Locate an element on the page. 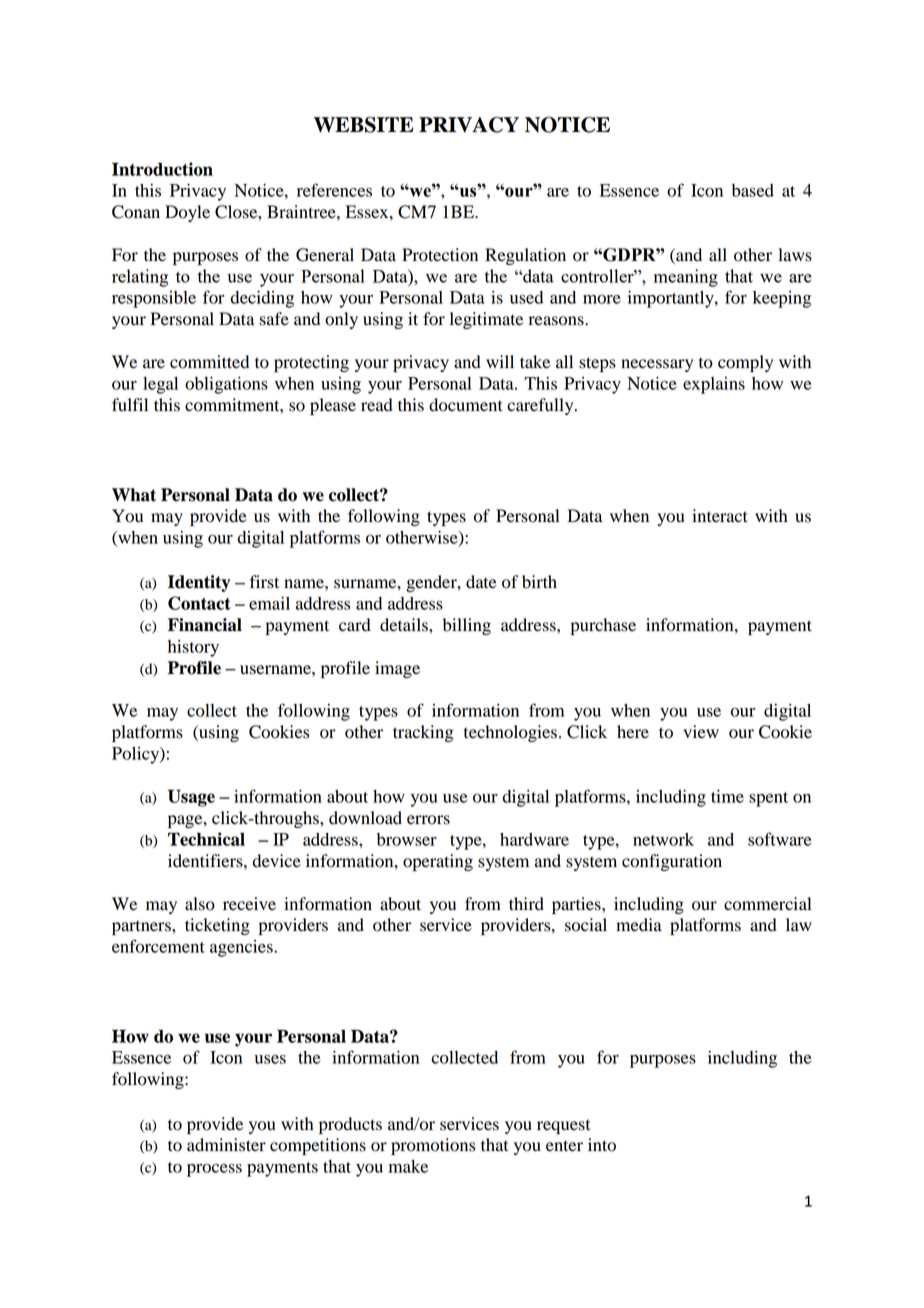  explains is located at coordinates (714, 385).
